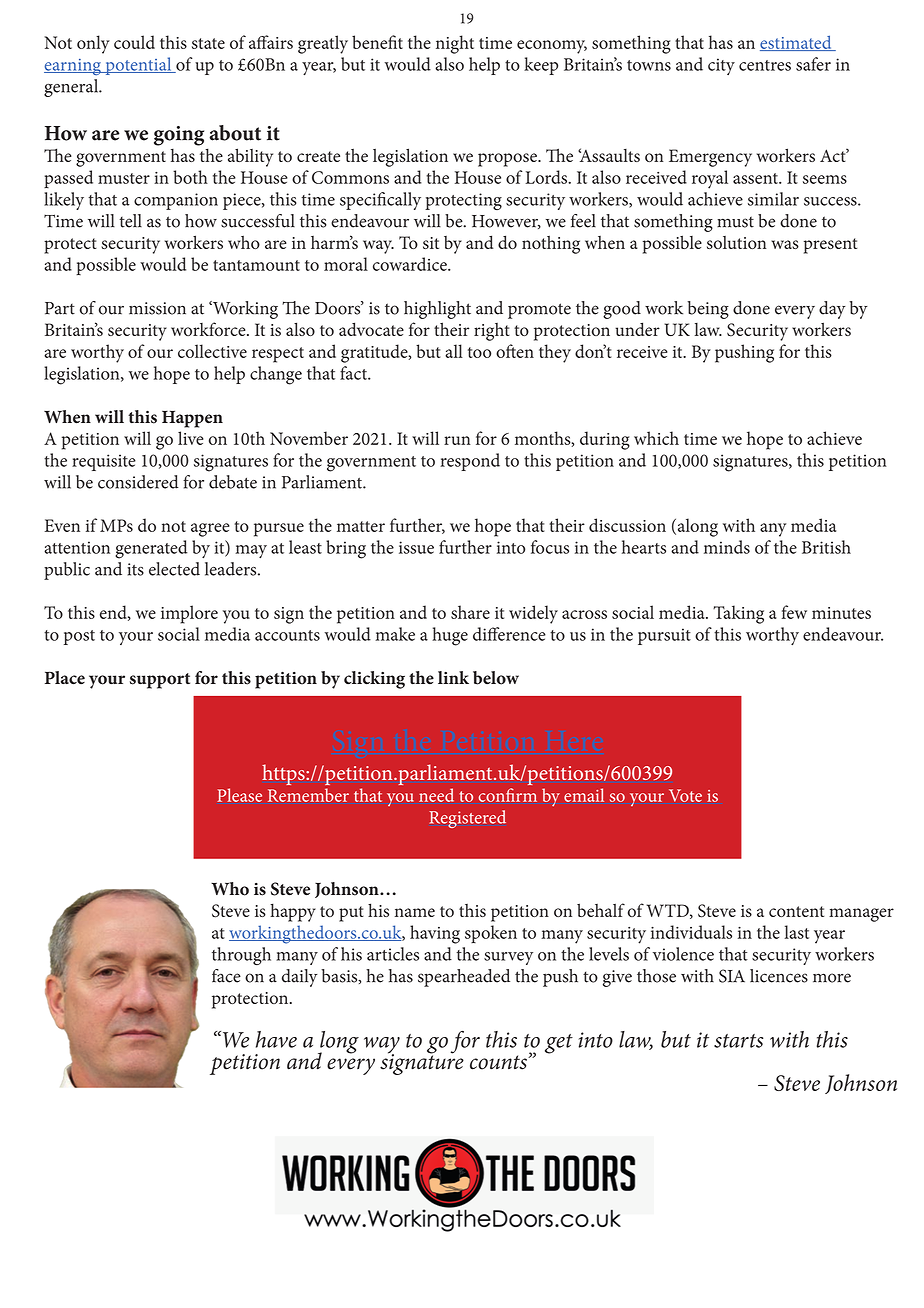 The width and height of the image is (924, 1308). What do you see at coordinates (437, 310) in the image?
I see `highlight` at bounding box center [437, 310].
